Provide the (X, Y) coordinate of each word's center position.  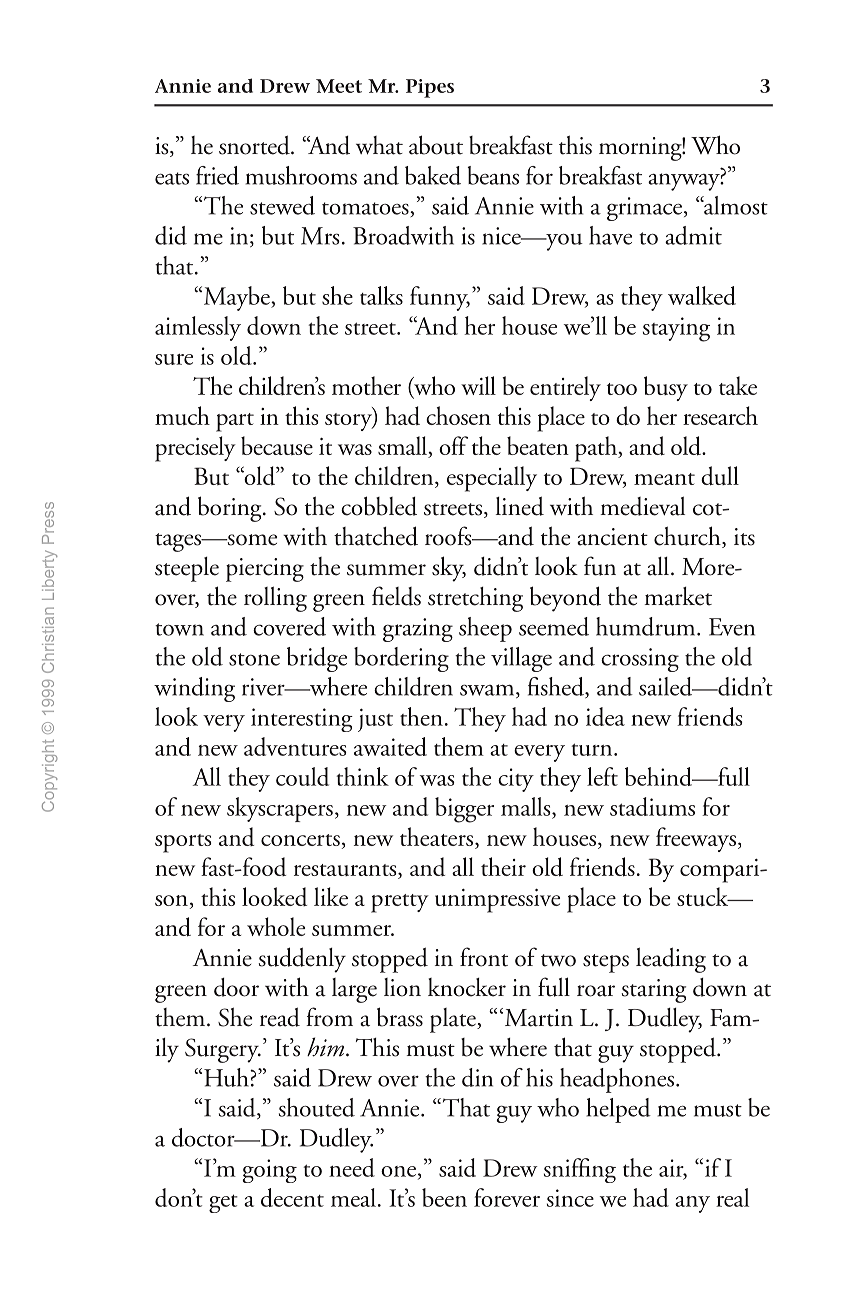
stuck (704, 896)
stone (254, 659)
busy (666, 388)
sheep (485, 629)
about (436, 145)
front (484, 957)
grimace (646, 209)
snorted (255, 145)
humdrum (647, 626)
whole (276, 926)
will (478, 385)
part (235, 422)
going (269, 1171)
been (444, 1197)
